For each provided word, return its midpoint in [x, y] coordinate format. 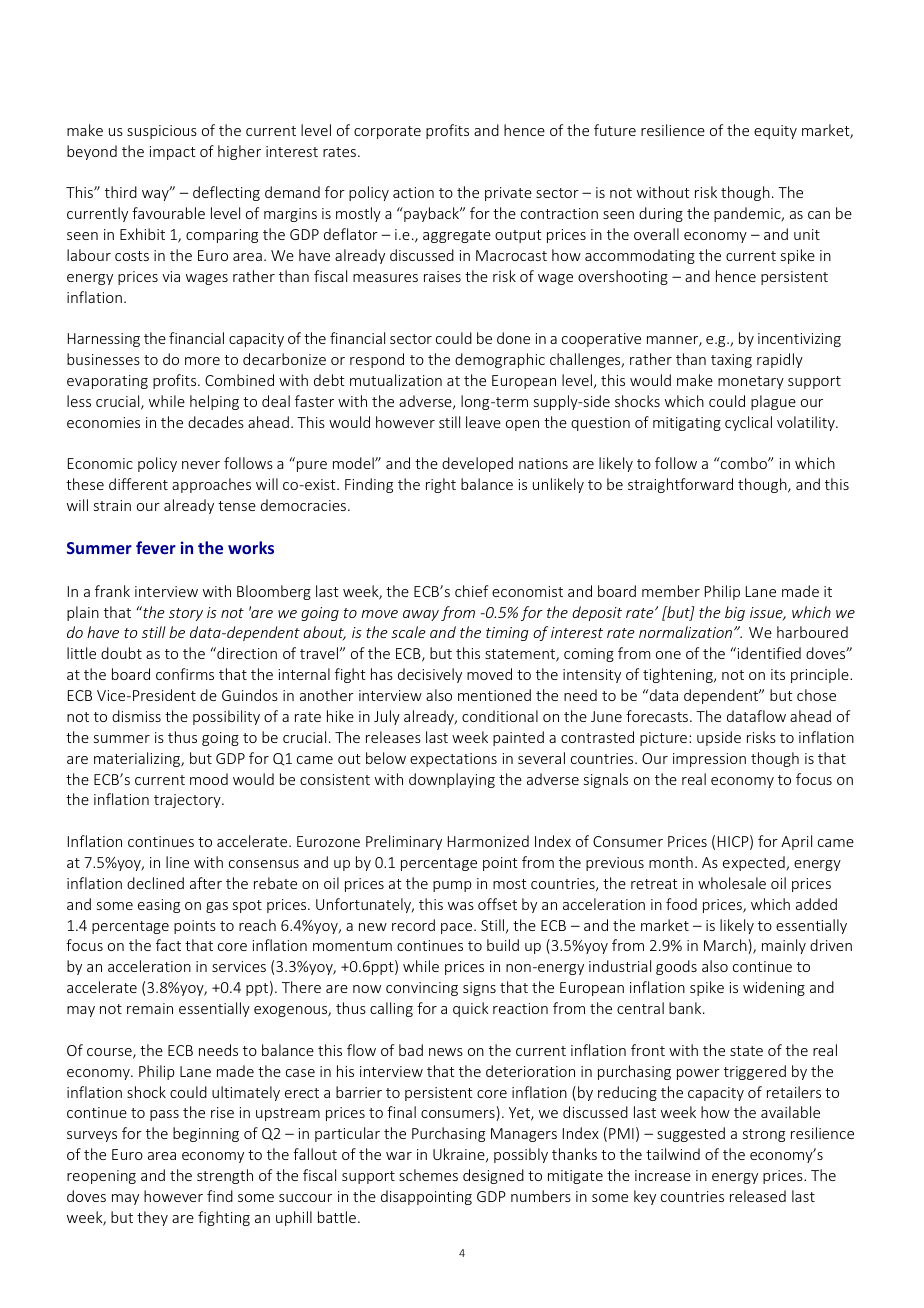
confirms [185, 674]
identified [768, 653]
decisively [430, 675]
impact [173, 153]
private [508, 194]
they [152, 1218]
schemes [428, 1175]
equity [775, 132]
